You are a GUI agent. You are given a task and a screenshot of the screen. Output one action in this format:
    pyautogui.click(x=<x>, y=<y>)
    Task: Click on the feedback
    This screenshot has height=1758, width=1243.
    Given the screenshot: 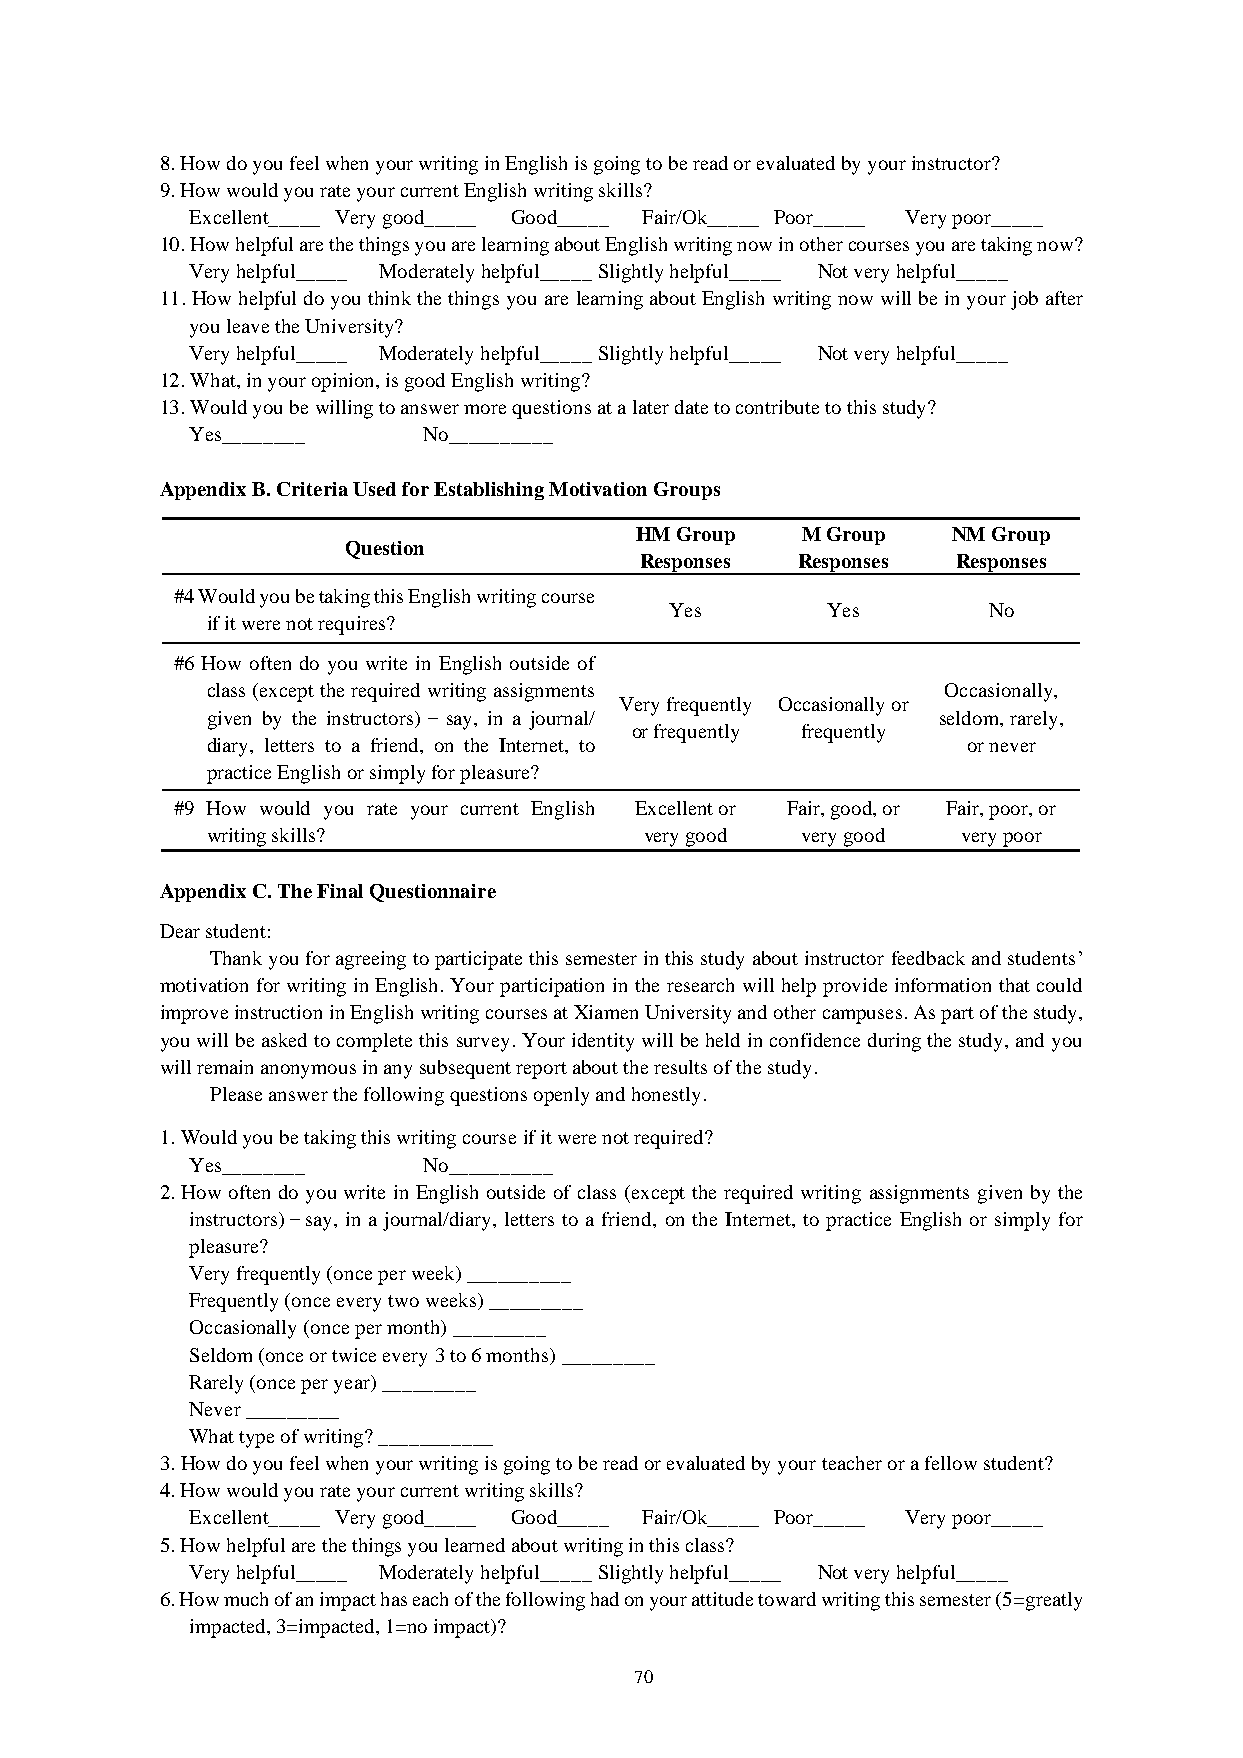 What is the action you would take?
    pyautogui.click(x=928, y=958)
